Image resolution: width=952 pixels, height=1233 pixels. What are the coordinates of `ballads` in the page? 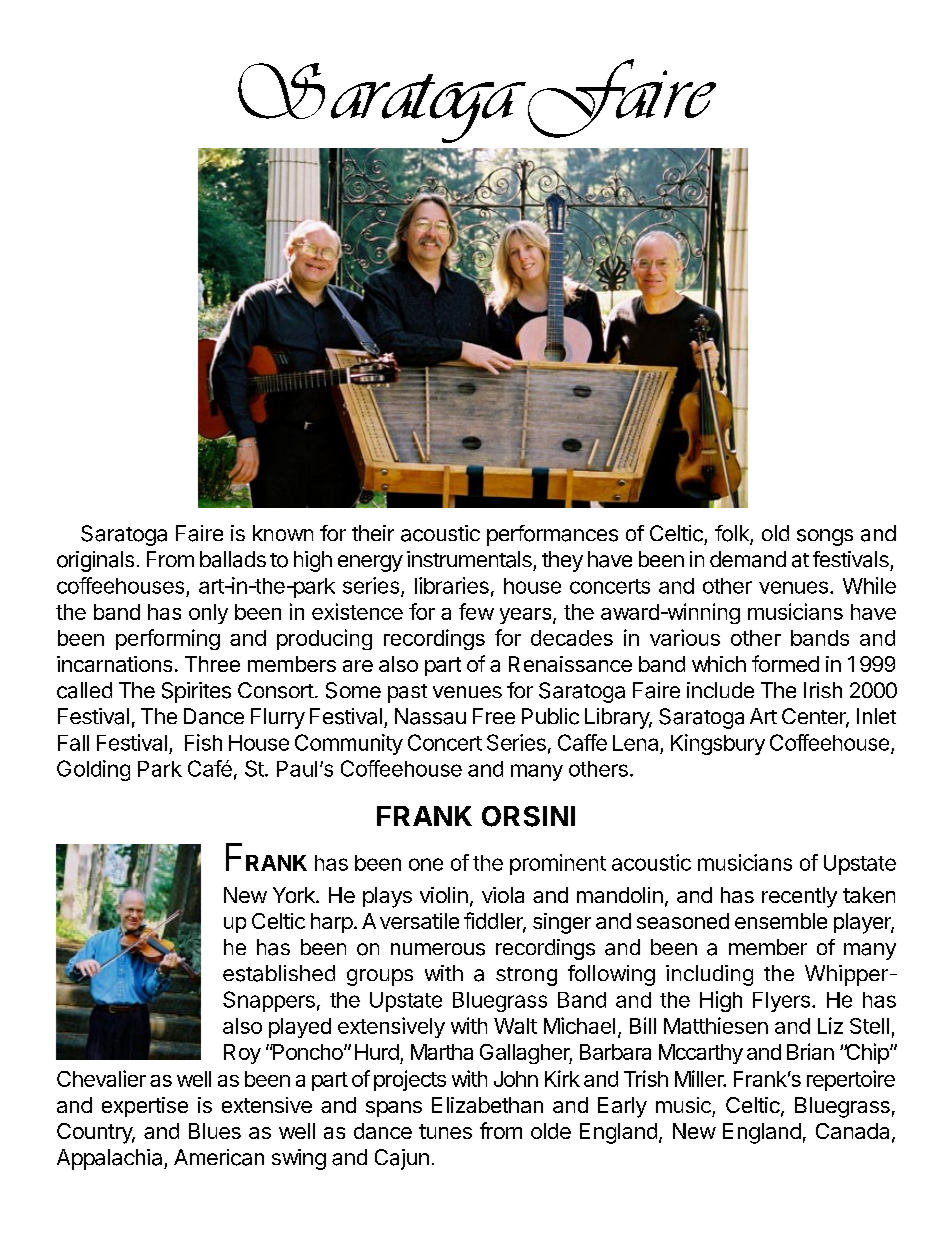 It's located at (233, 559).
